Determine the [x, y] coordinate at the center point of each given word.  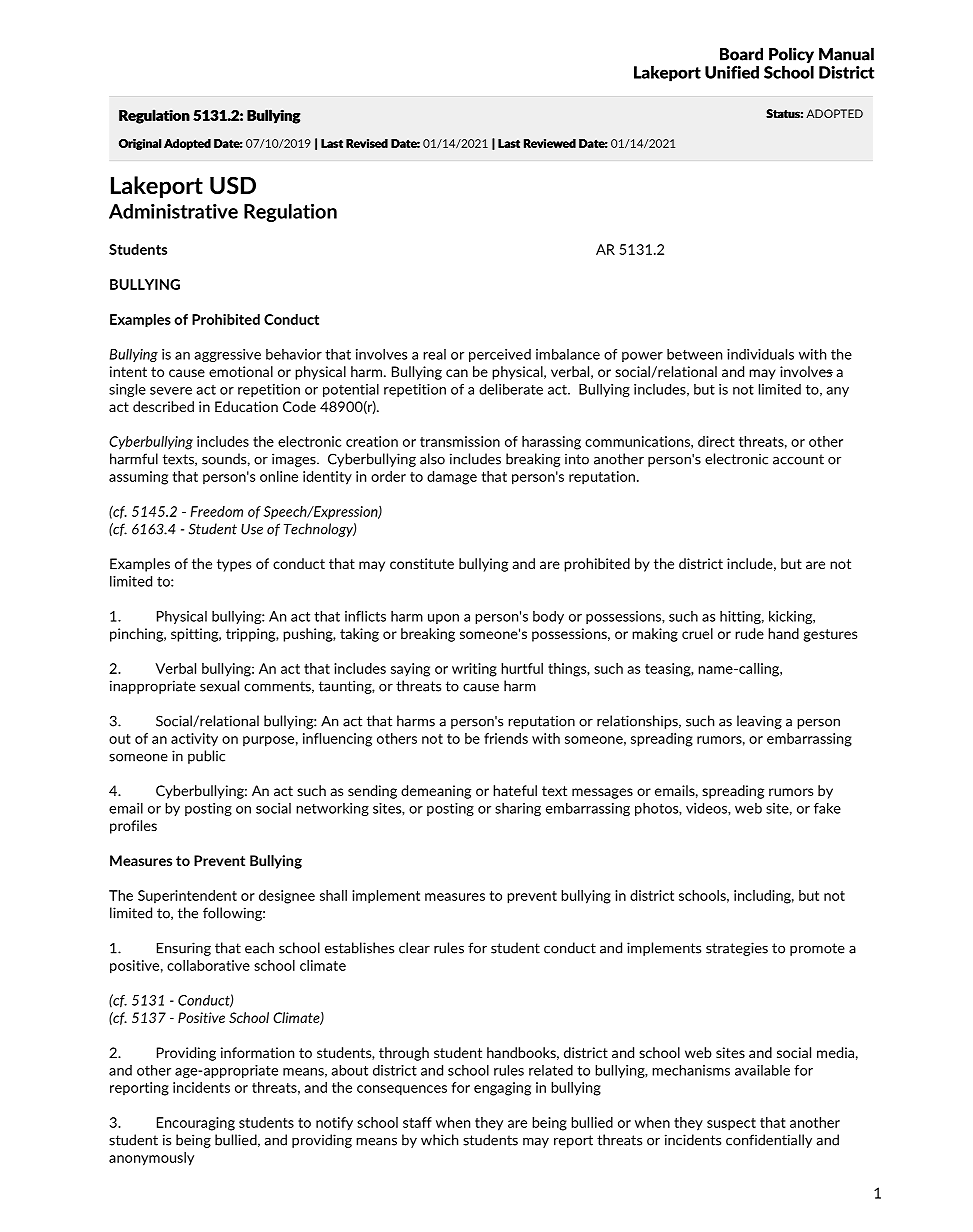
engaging [502, 1089]
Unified [732, 72]
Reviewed [550, 143]
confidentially [769, 1141]
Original [140, 144]
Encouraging [196, 1124]
